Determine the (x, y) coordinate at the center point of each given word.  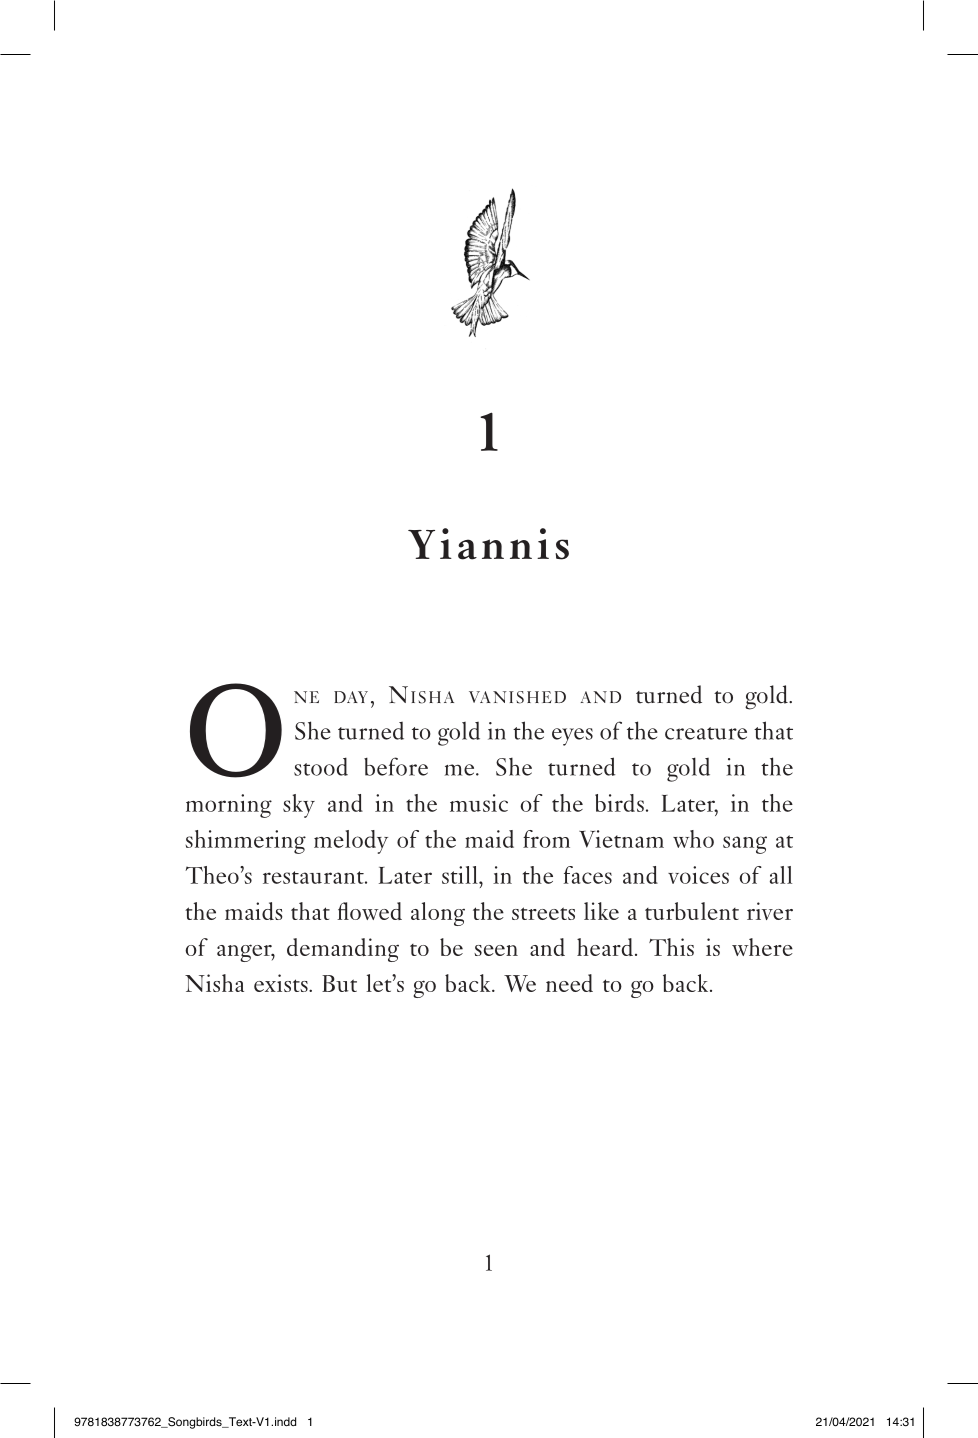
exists (282, 983)
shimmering (245, 842)
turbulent (692, 911)
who (693, 839)
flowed (369, 911)
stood (321, 766)
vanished (517, 697)
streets (543, 913)
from (546, 839)
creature (706, 733)
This (671, 947)
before (396, 766)
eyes (572, 737)
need (569, 983)
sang (745, 845)
